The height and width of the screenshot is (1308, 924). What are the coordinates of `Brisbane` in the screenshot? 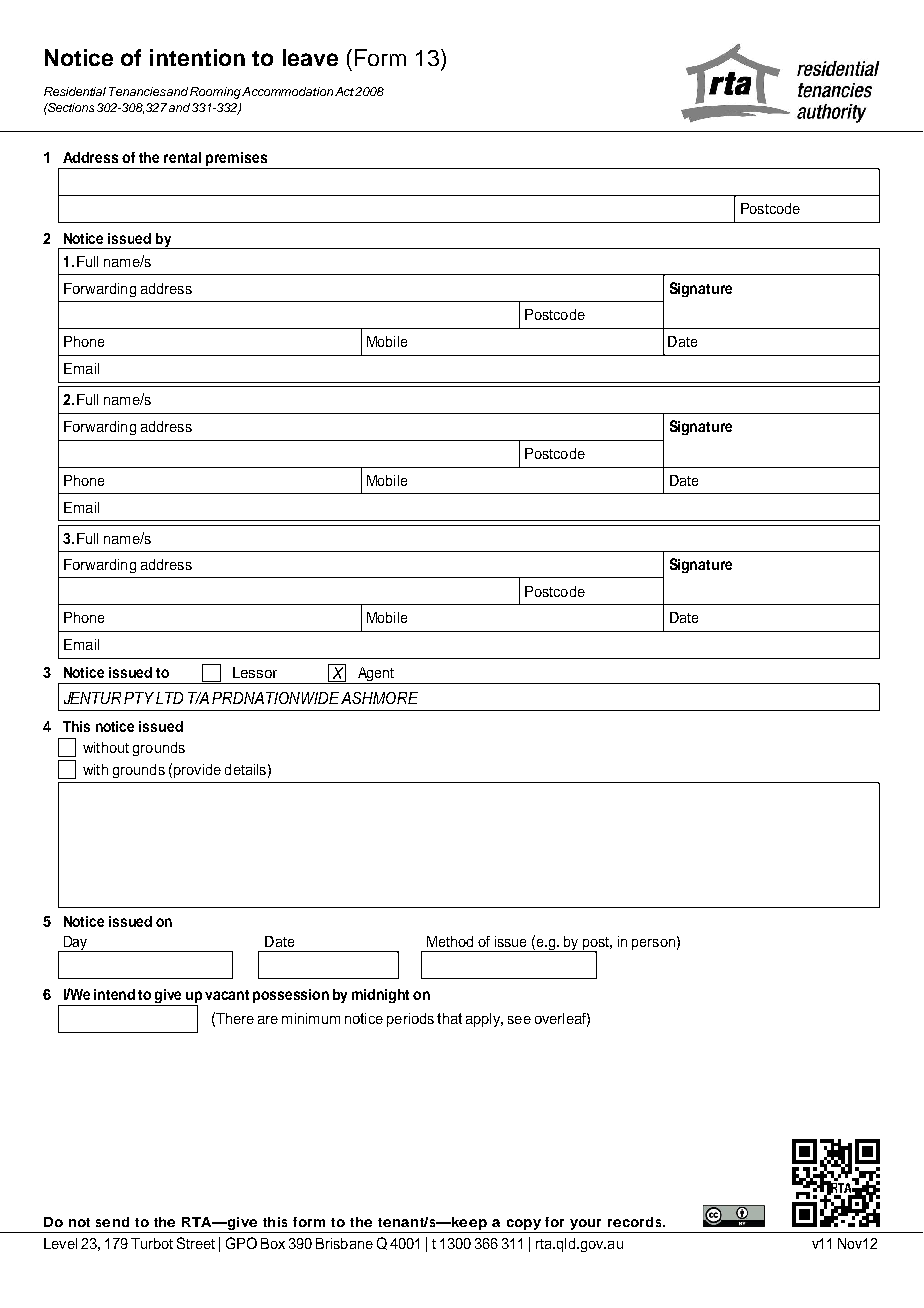 It's located at (344, 1243).
